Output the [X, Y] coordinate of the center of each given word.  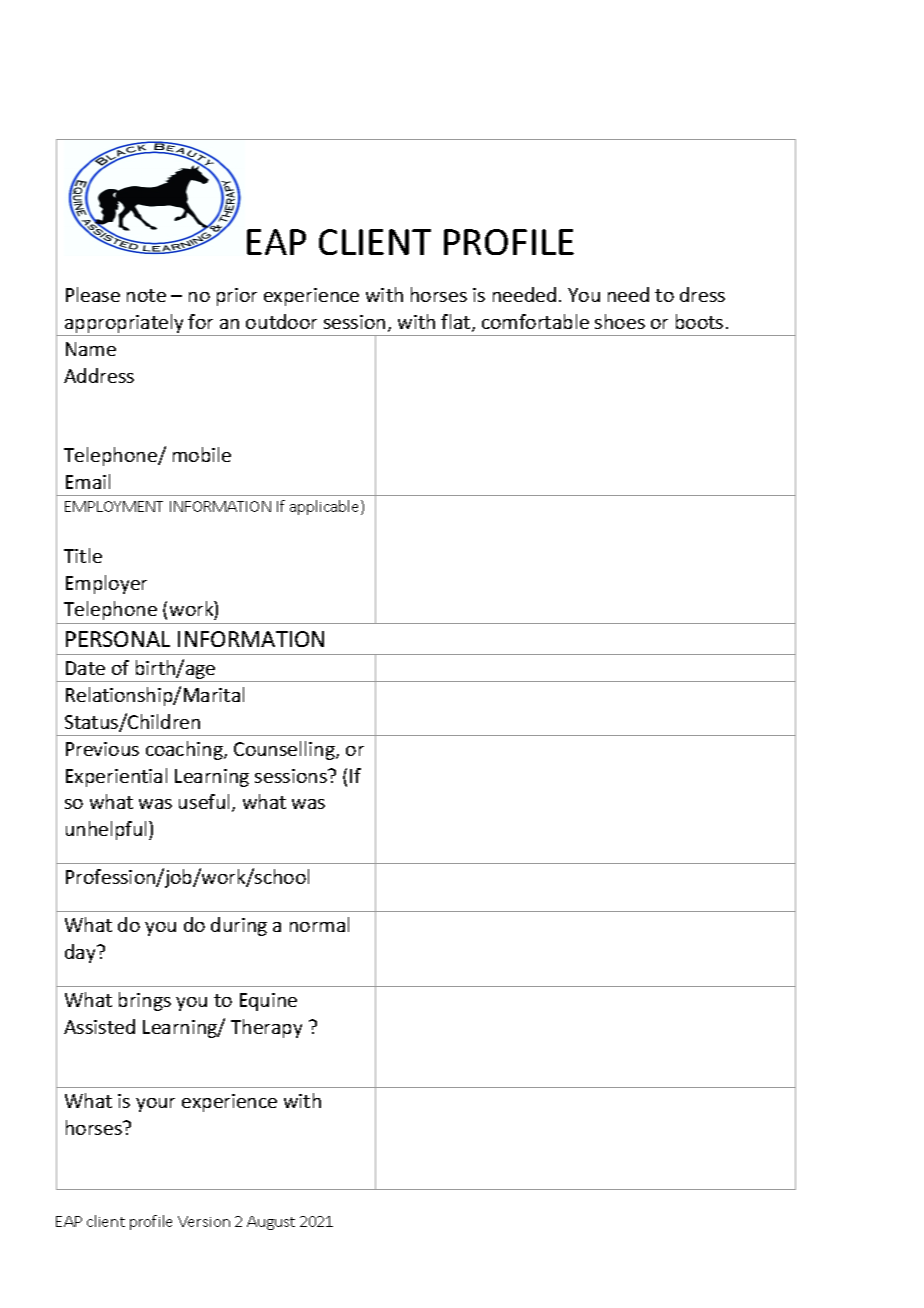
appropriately [124, 323]
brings [145, 1001]
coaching [185, 750]
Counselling [285, 750]
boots [699, 321]
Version [204, 1221]
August [271, 1223]
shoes [620, 321]
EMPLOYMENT [114, 506]
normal [319, 924]
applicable [326, 507]
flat [457, 323]
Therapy [266, 1028]
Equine [268, 1002]
